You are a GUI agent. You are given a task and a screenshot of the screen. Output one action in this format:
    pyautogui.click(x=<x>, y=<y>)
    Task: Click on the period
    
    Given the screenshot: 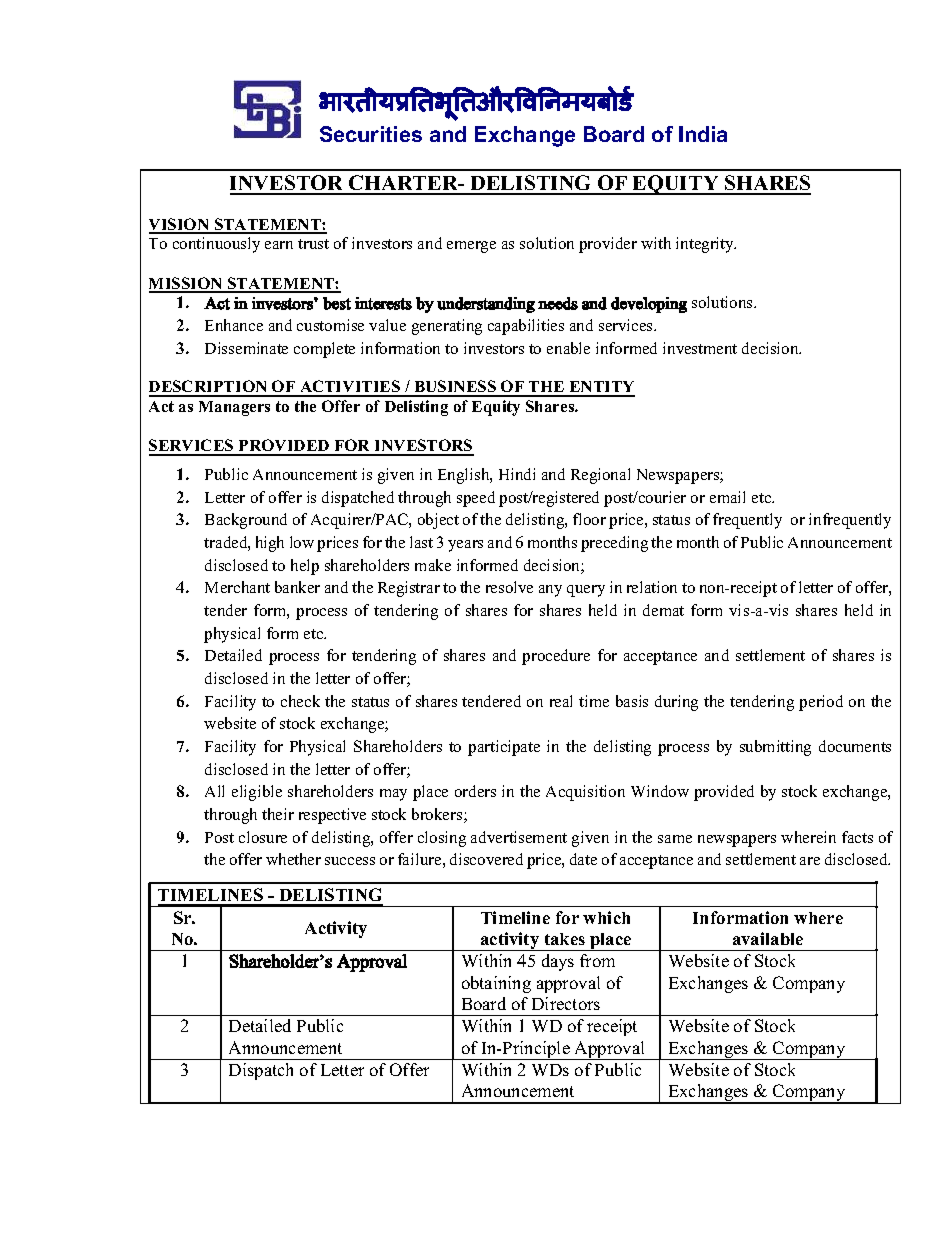 What is the action you would take?
    pyautogui.click(x=821, y=703)
